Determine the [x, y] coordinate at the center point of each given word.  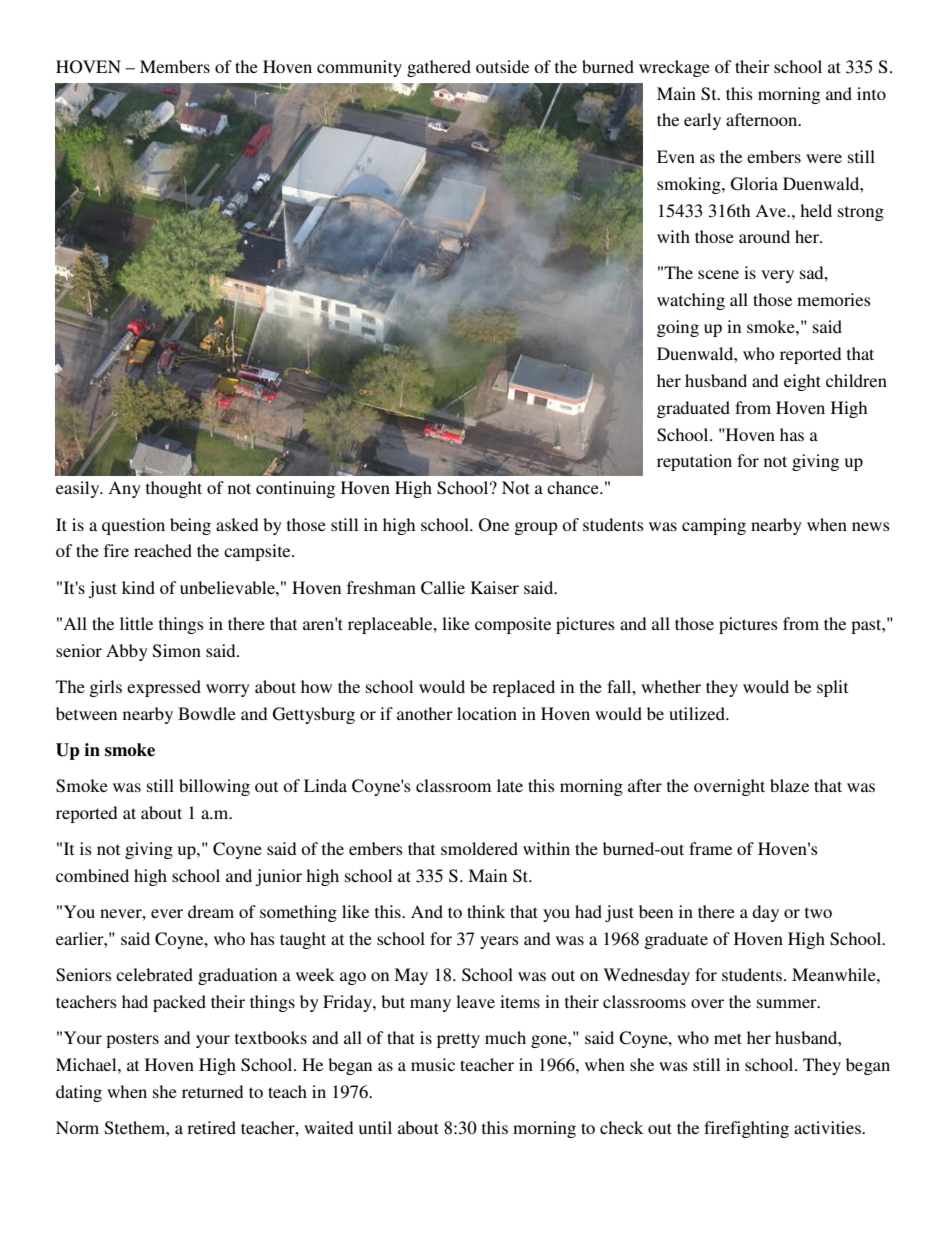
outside [502, 66]
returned [212, 1091]
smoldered [479, 848]
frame [710, 848]
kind [138, 587]
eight [802, 382]
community [359, 68]
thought [174, 489]
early [702, 121]
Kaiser [495, 587]
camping [714, 526]
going [678, 328]
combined [92, 875]
